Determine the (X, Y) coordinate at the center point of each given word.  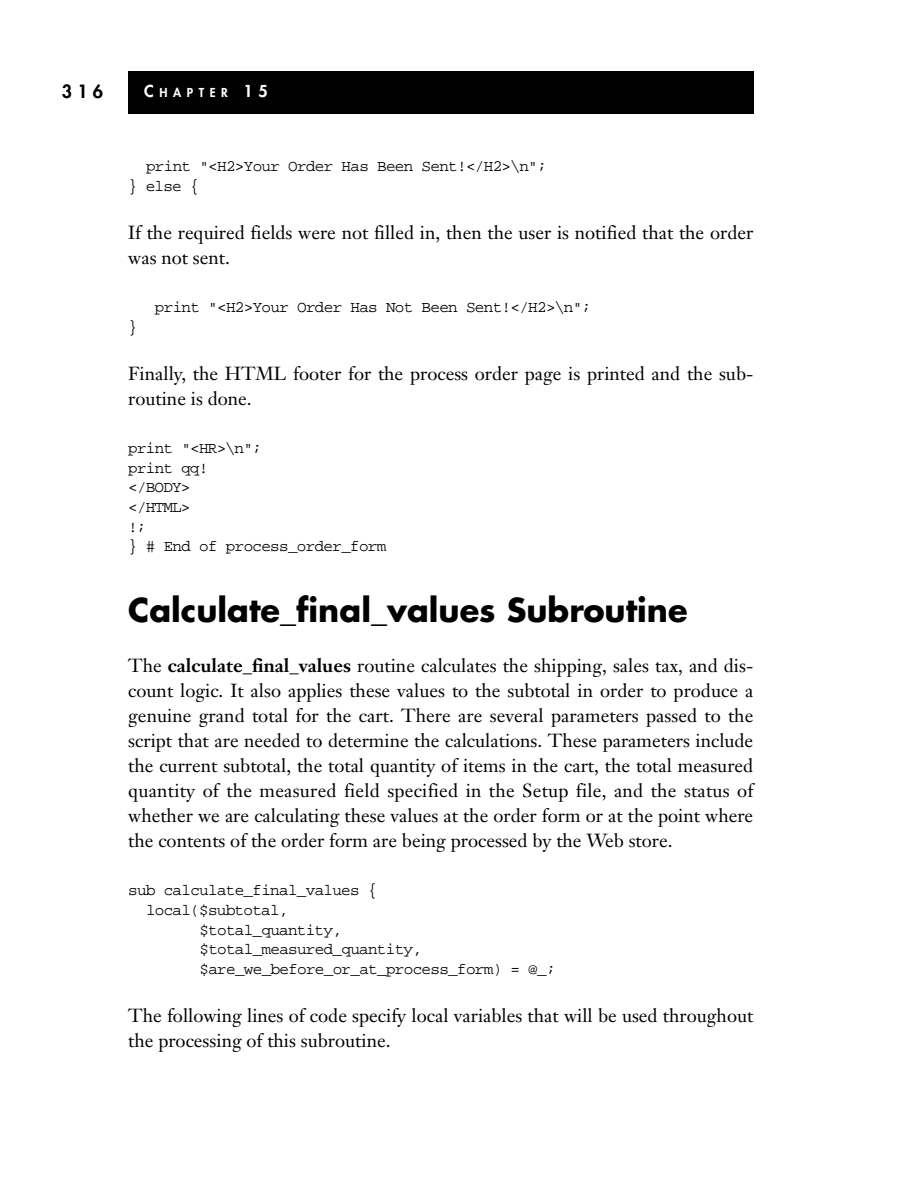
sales (631, 665)
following (204, 1017)
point (679, 818)
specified (423, 792)
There (425, 715)
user (534, 235)
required (211, 234)
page (543, 378)
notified (605, 232)
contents (192, 842)
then (464, 232)
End (177, 546)
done (228, 398)
